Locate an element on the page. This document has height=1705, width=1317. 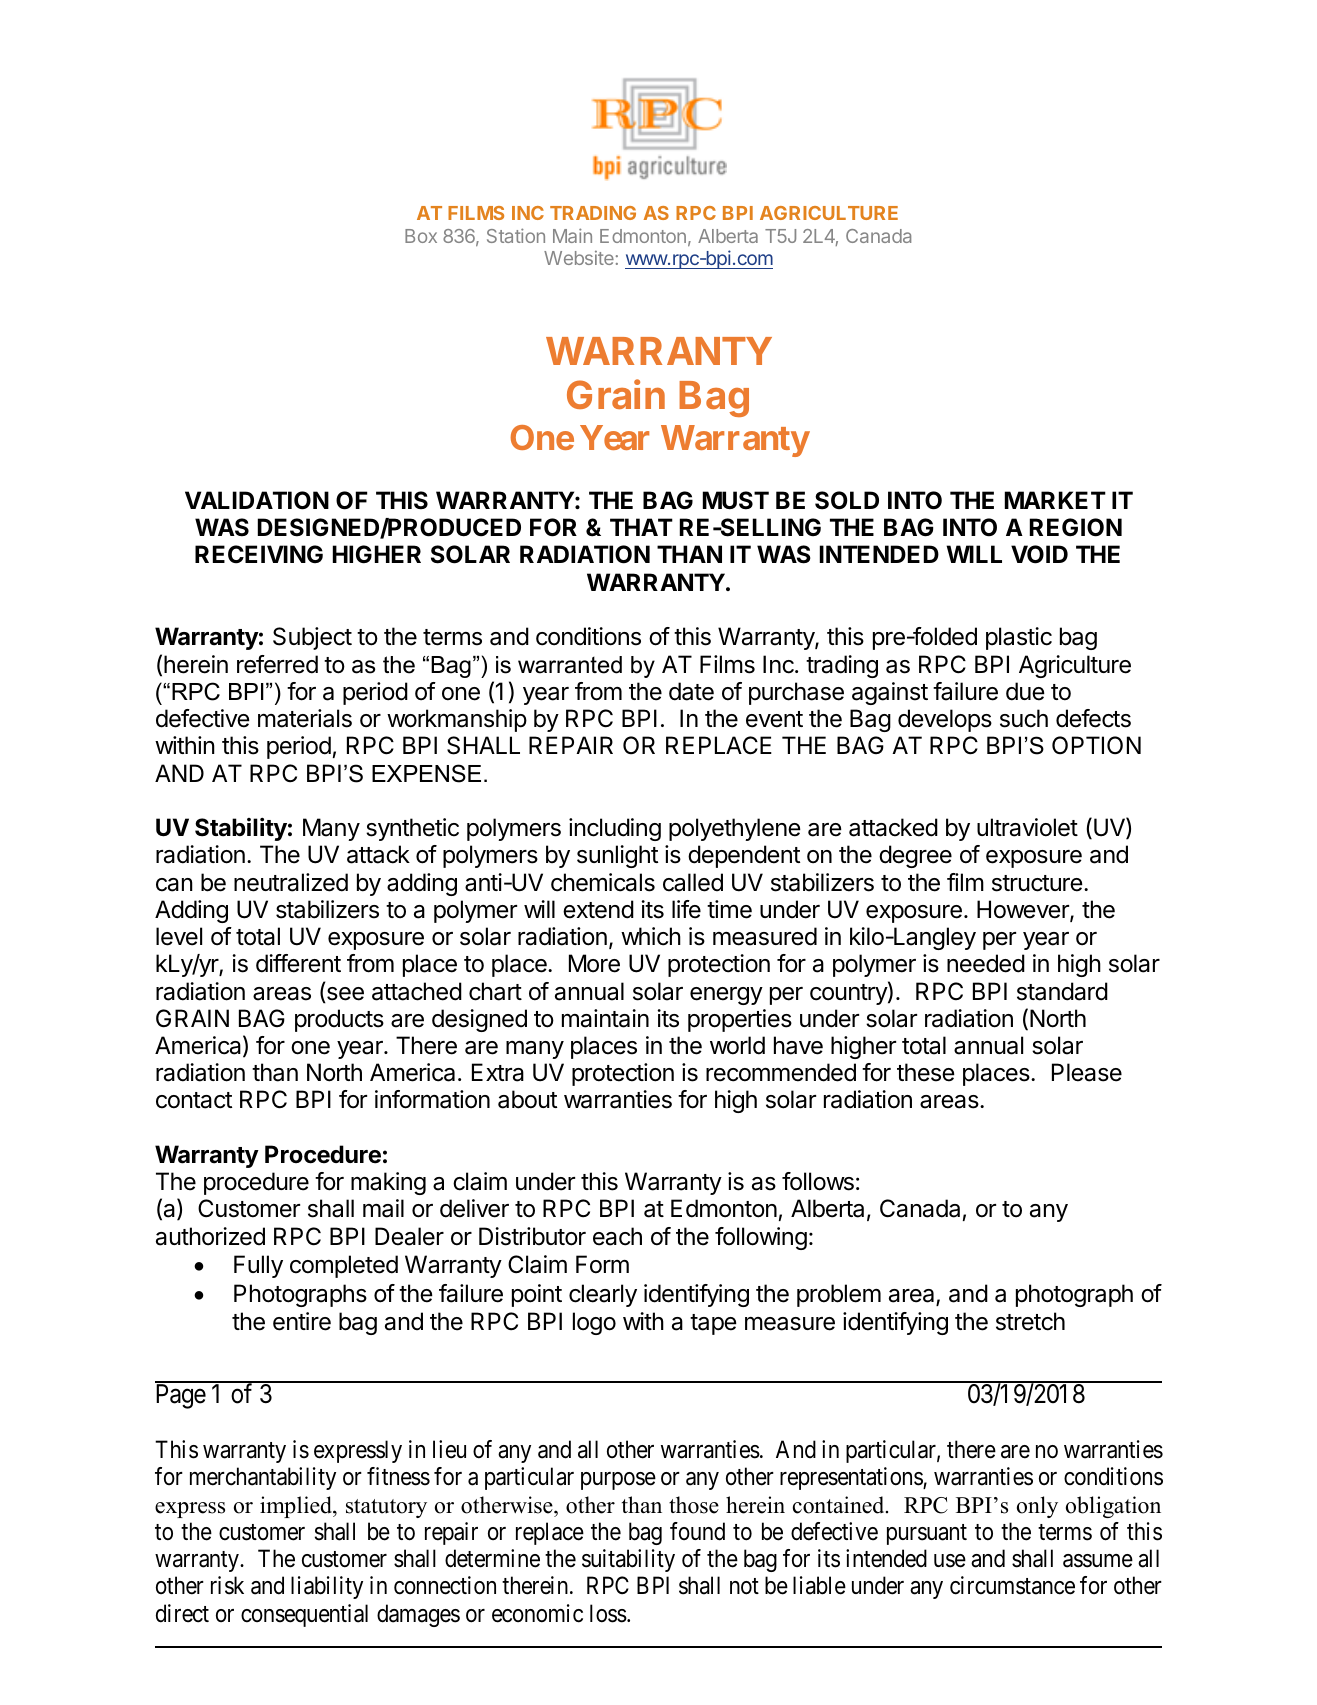
However is located at coordinates (1024, 910).
